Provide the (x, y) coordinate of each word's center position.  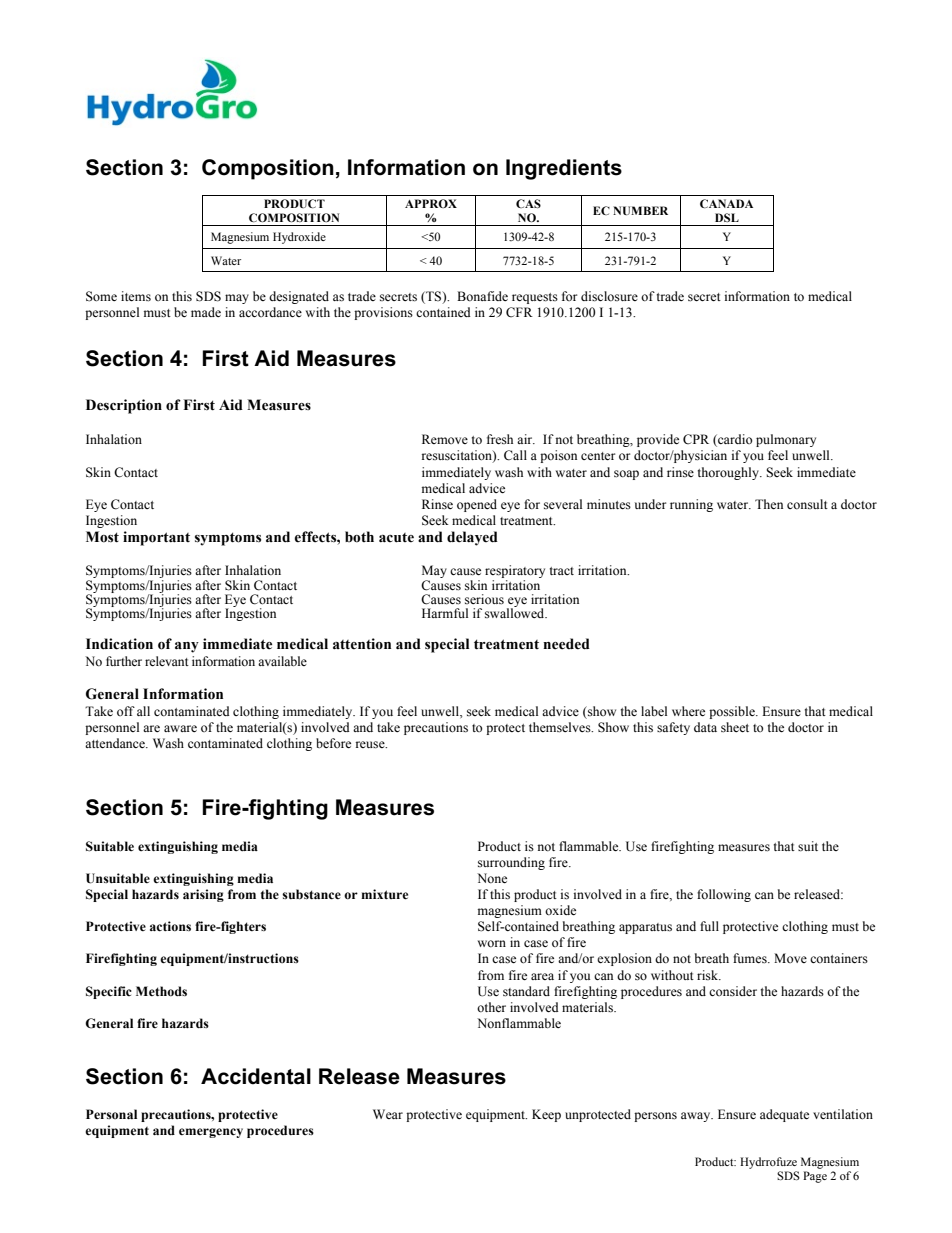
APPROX (431, 203)
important (156, 538)
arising (203, 895)
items (136, 296)
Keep (546, 1115)
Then (769, 504)
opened (477, 505)
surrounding (511, 863)
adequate (784, 1115)
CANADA (726, 203)
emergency (211, 1133)
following (724, 895)
